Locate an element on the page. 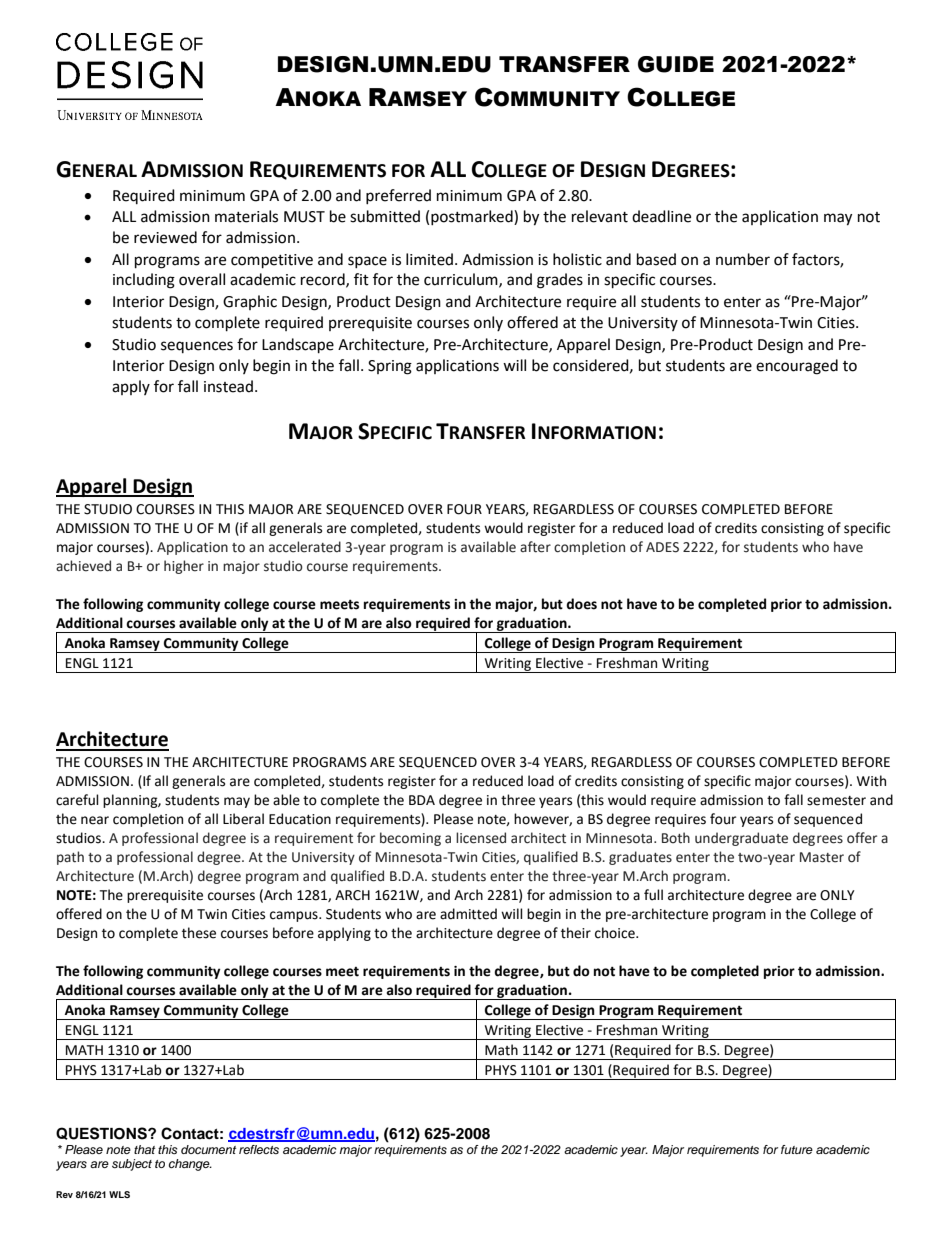 The image size is (952, 1233). sequences is located at coordinates (197, 347).
